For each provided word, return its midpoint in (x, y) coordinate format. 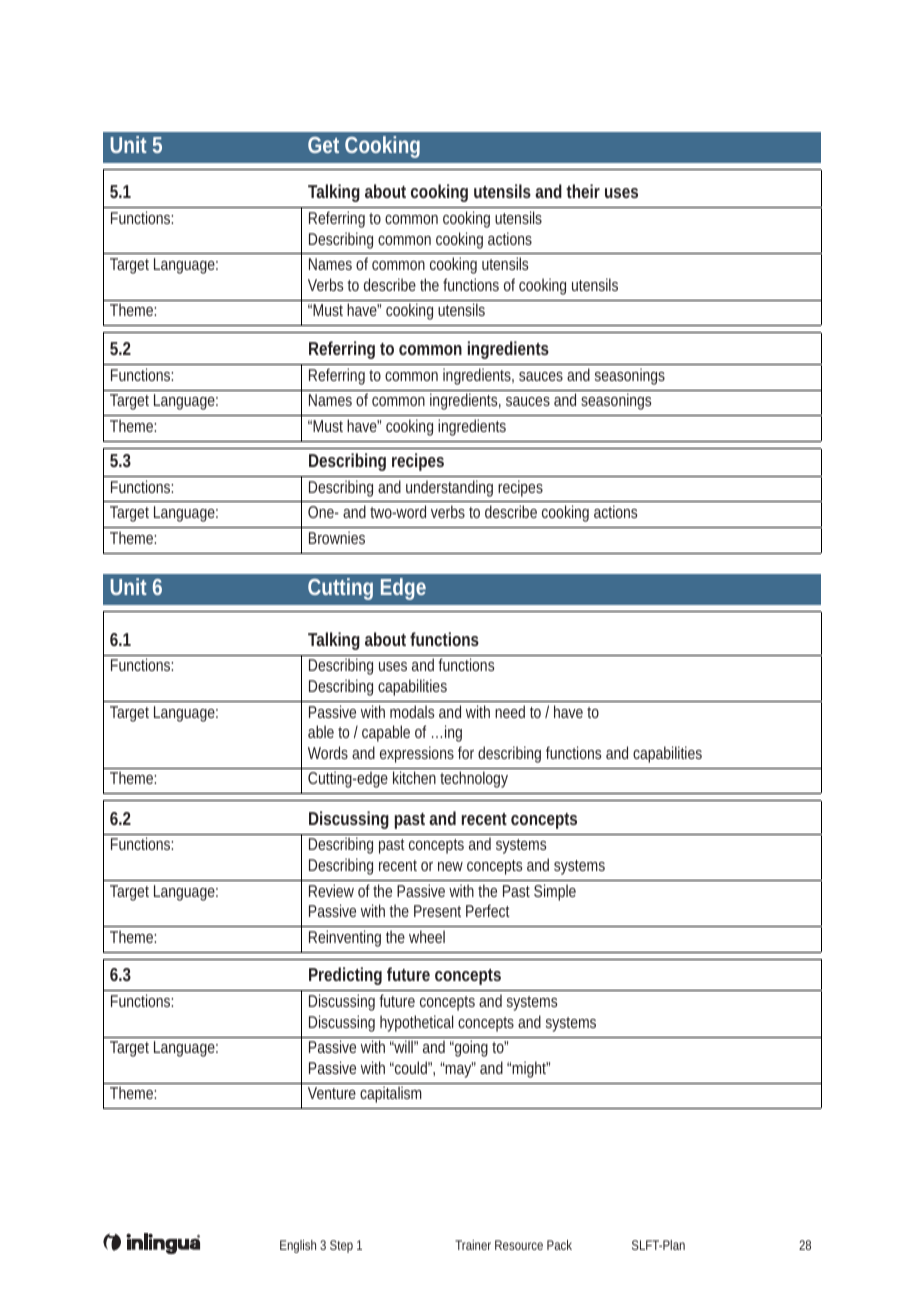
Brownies (337, 537)
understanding (449, 488)
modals (412, 711)
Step (341, 1246)
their (583, 191)
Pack (559, 1245)
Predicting (345, 976)
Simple (555, 892)
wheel (427, 936)
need (510, 711)
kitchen (414, 777)
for (466, 752)
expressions (417, 754)
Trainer (473, 1245)
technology (474, 779)
